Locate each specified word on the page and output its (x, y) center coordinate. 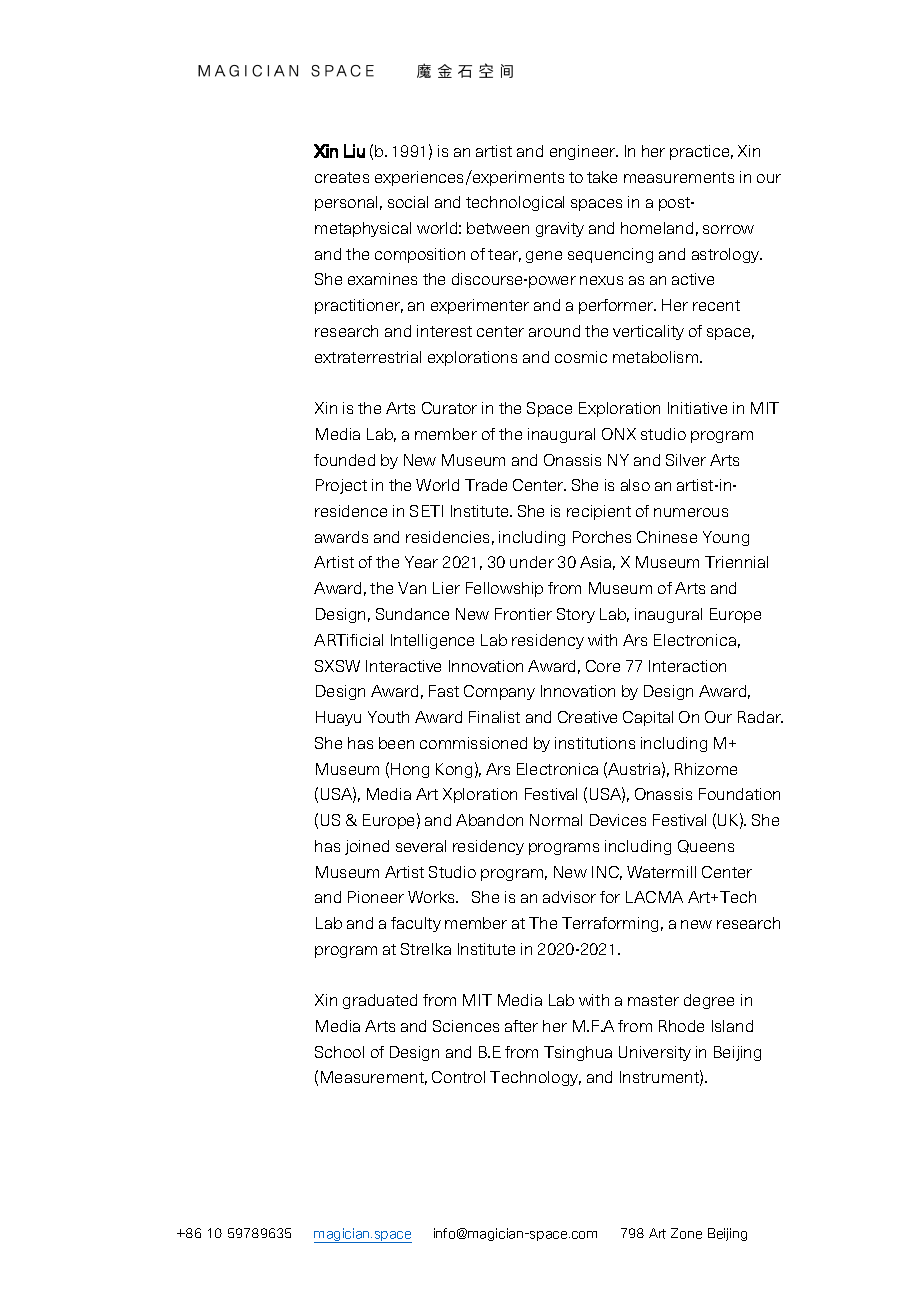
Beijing (737, 1053)
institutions (595, 743)
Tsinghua (578, 1053)
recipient (599, 512)
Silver (686, 460)
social (408, 202)
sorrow (728, 229)
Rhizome (706, 769)
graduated (380, 1001)
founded (344, 460)
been (396, 743)
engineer (584, 152)
